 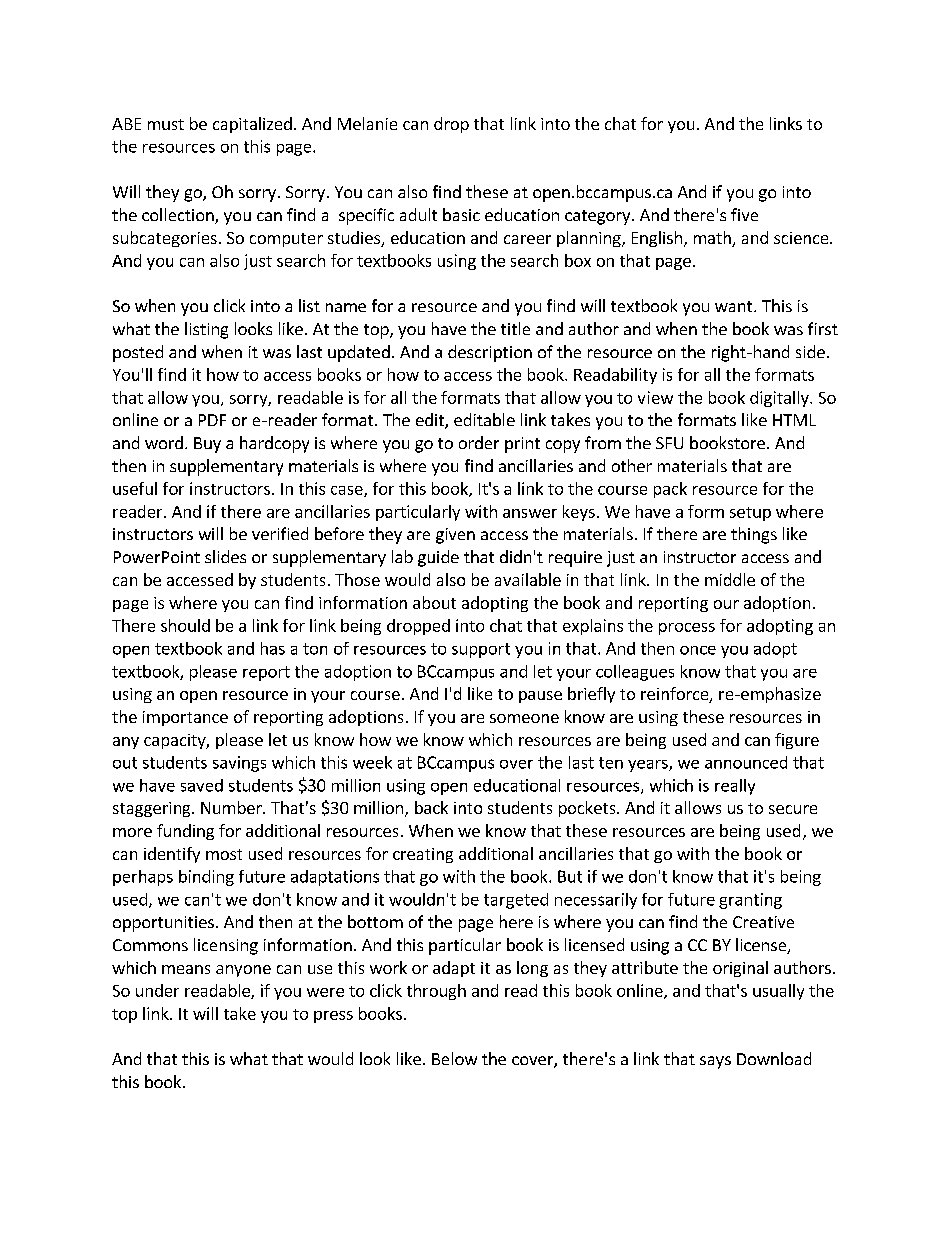 What do you see at coordinates (524, 718) in the page?
I see `someone` at bounding box center [524, 718].
